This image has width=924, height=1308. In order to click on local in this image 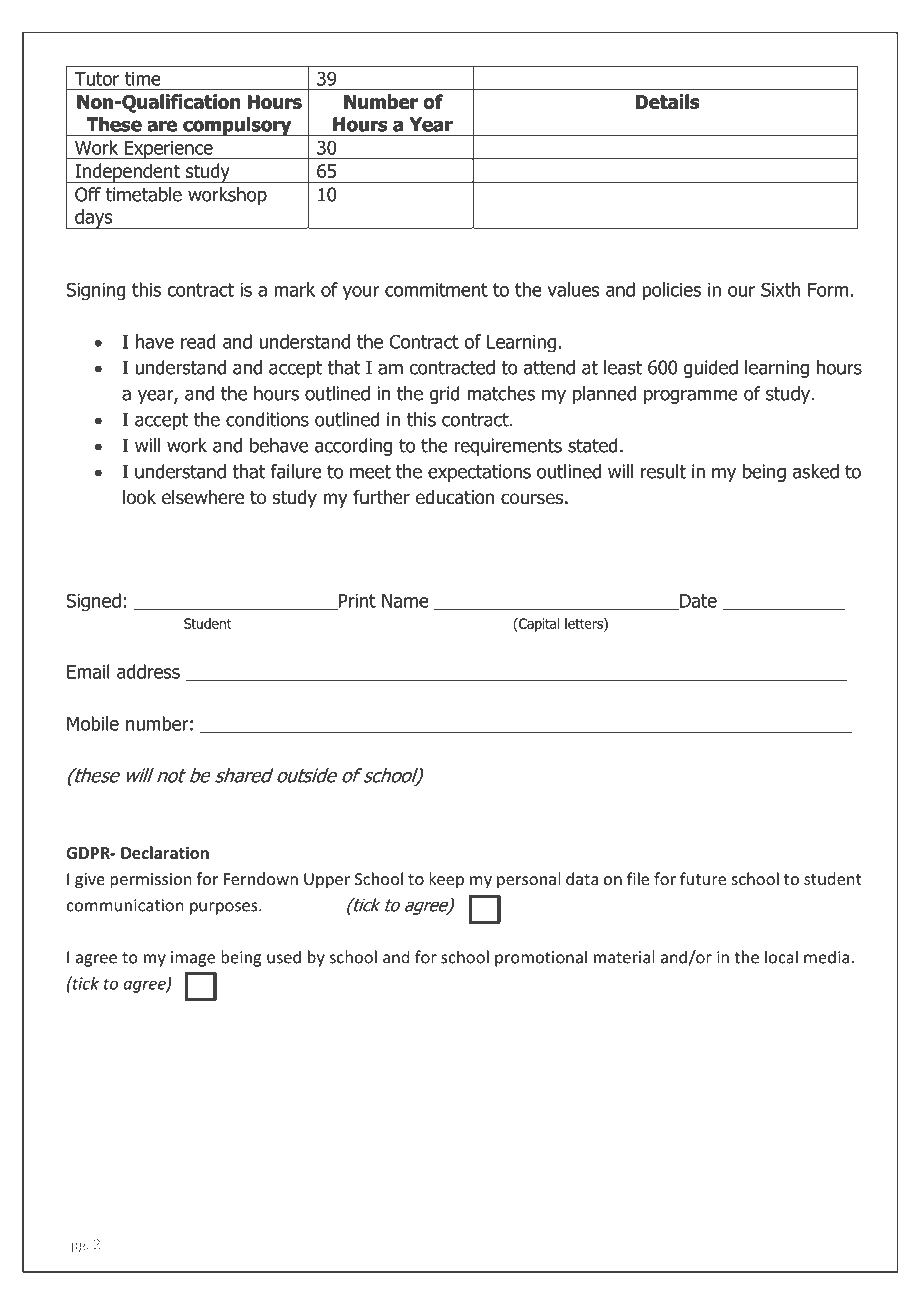, I will do `click(781, 957)`.
